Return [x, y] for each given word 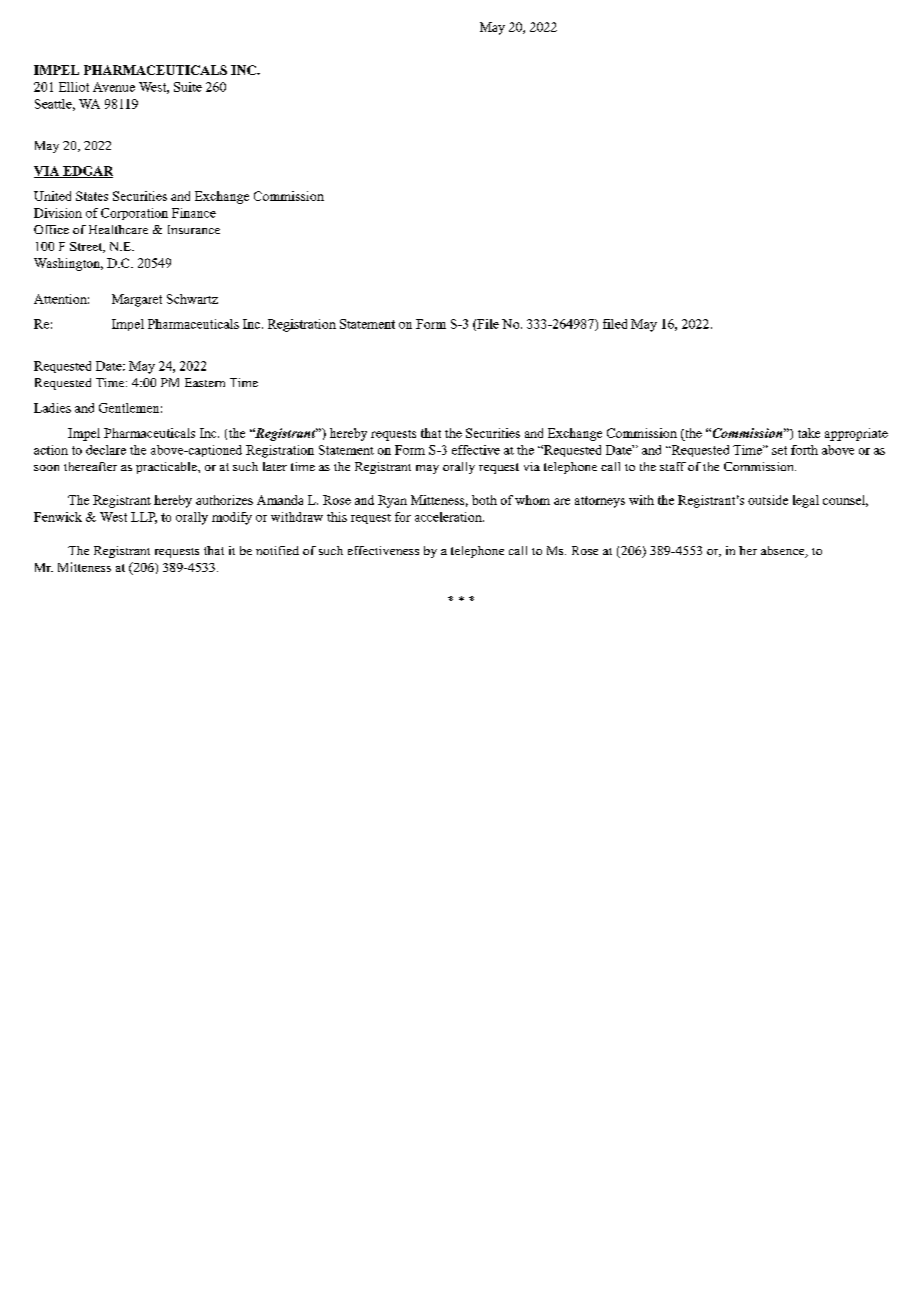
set [779, 450]
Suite [188, 87]
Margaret [137, 300]
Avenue [114, 87]
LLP [144, 518]
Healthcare [118, 229]
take [809, 433]
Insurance [194, 229]
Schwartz [192, 299]
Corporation [134, 214]
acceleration [449, 517]
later [275, 466]
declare [106, 450]
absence [784, 552]
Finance [194, 213]
